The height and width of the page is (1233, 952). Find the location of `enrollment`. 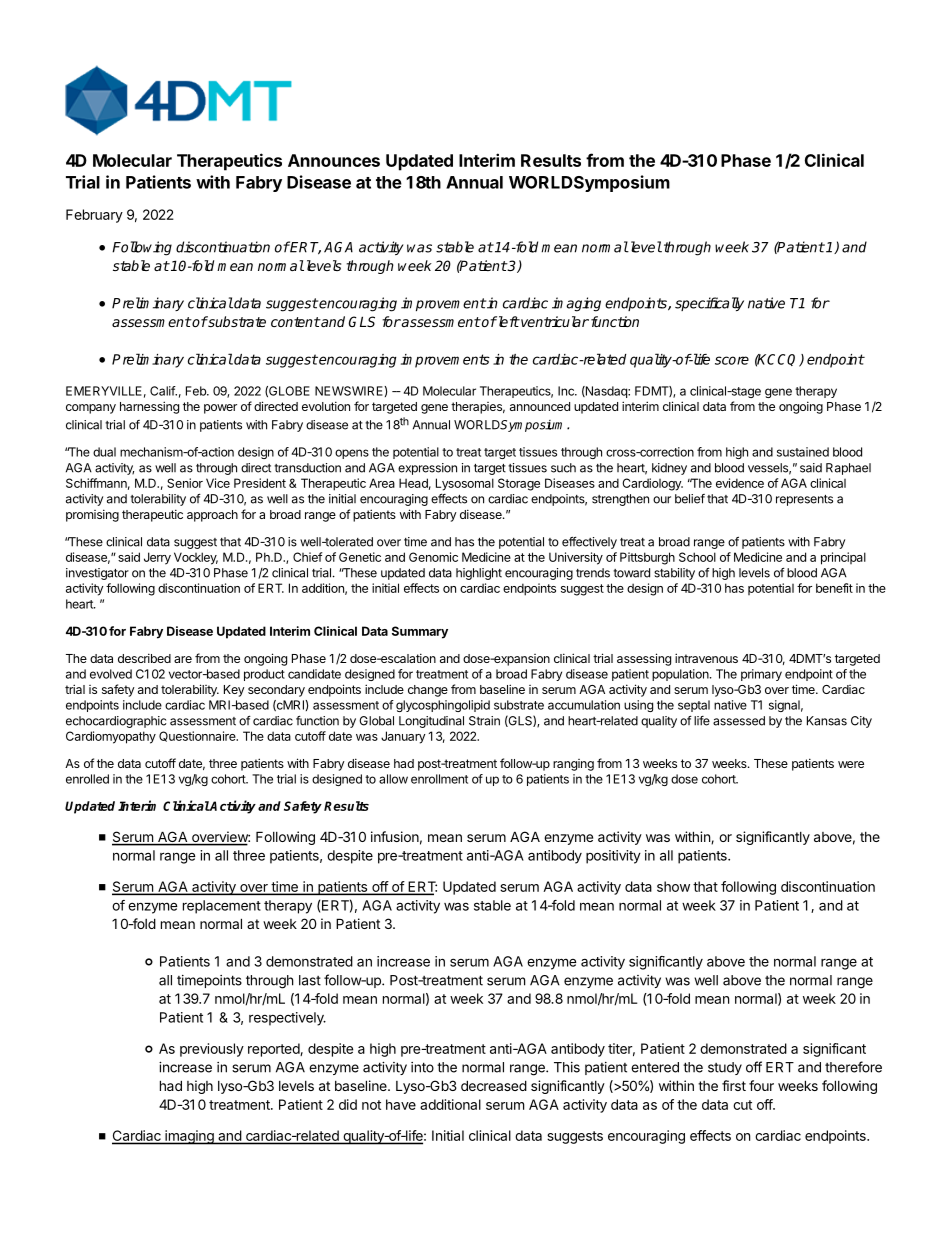

enrollment is located at coordinates (439, 779).
